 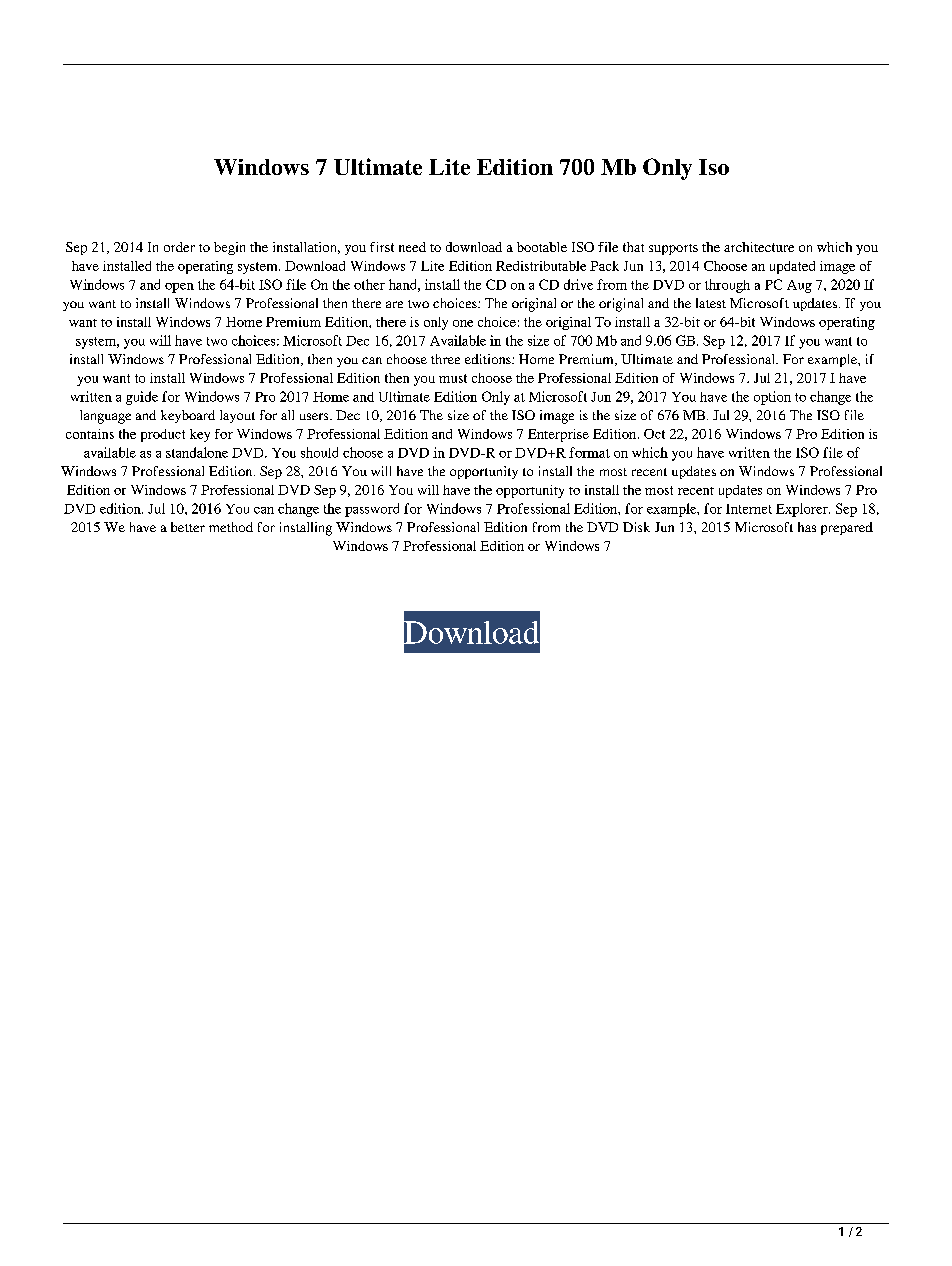 What do you see at coordinates (179, 247) in the page?
I see `order` at bounding box center [179, 247].
